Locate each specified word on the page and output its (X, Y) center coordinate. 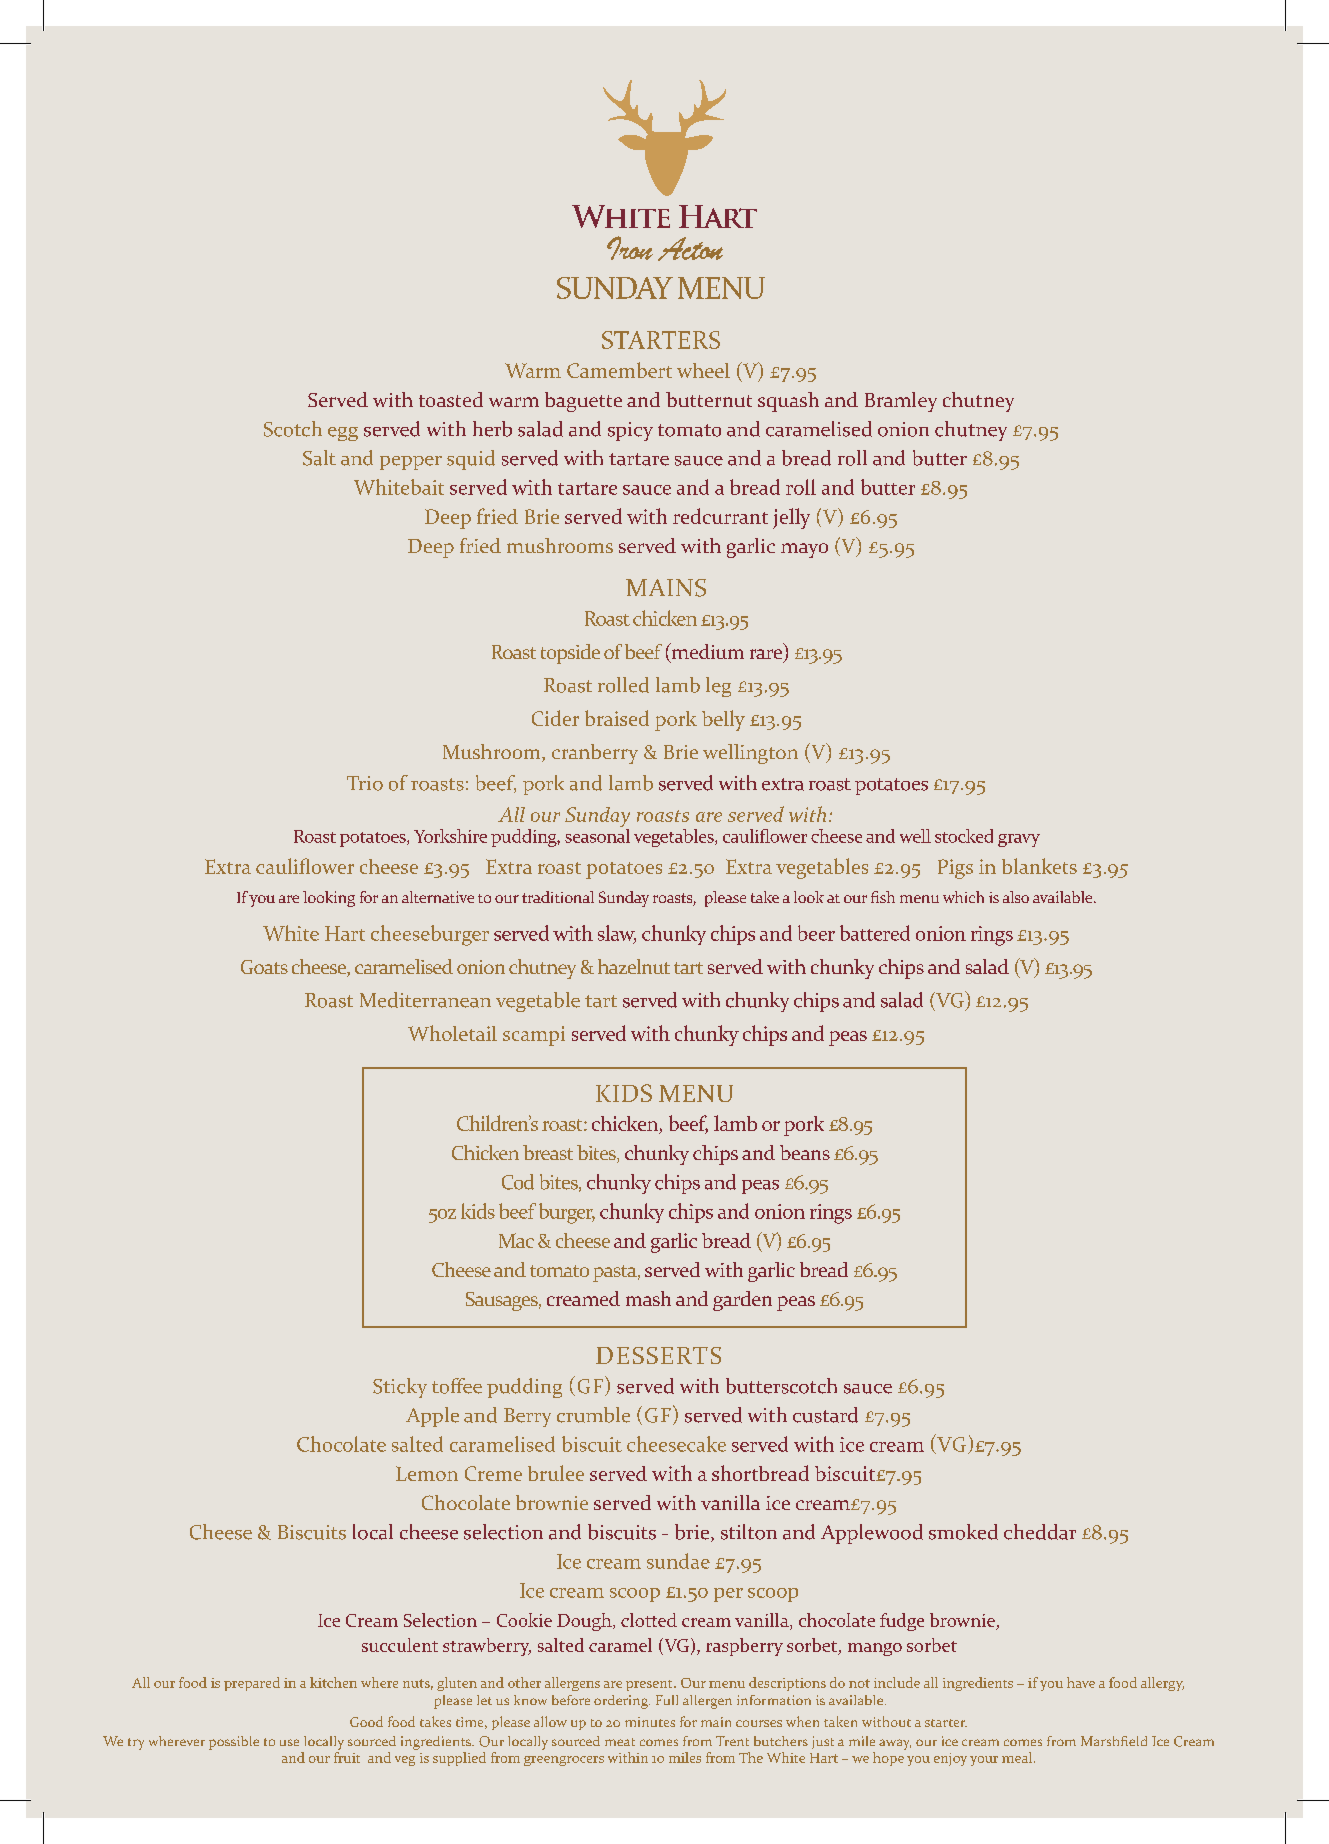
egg (343, 434)
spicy (630, 431)
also (1016, 897)
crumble (593, 1415)
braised (617, 718)
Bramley (901, 402)
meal (1018, 1757)
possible (234, 1743)
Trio (365, 783)
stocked (964, 836)
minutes (650, 1722)
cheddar (1040, 1532)
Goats (264, 967)
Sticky (400, 1388)
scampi (534, 1036)
